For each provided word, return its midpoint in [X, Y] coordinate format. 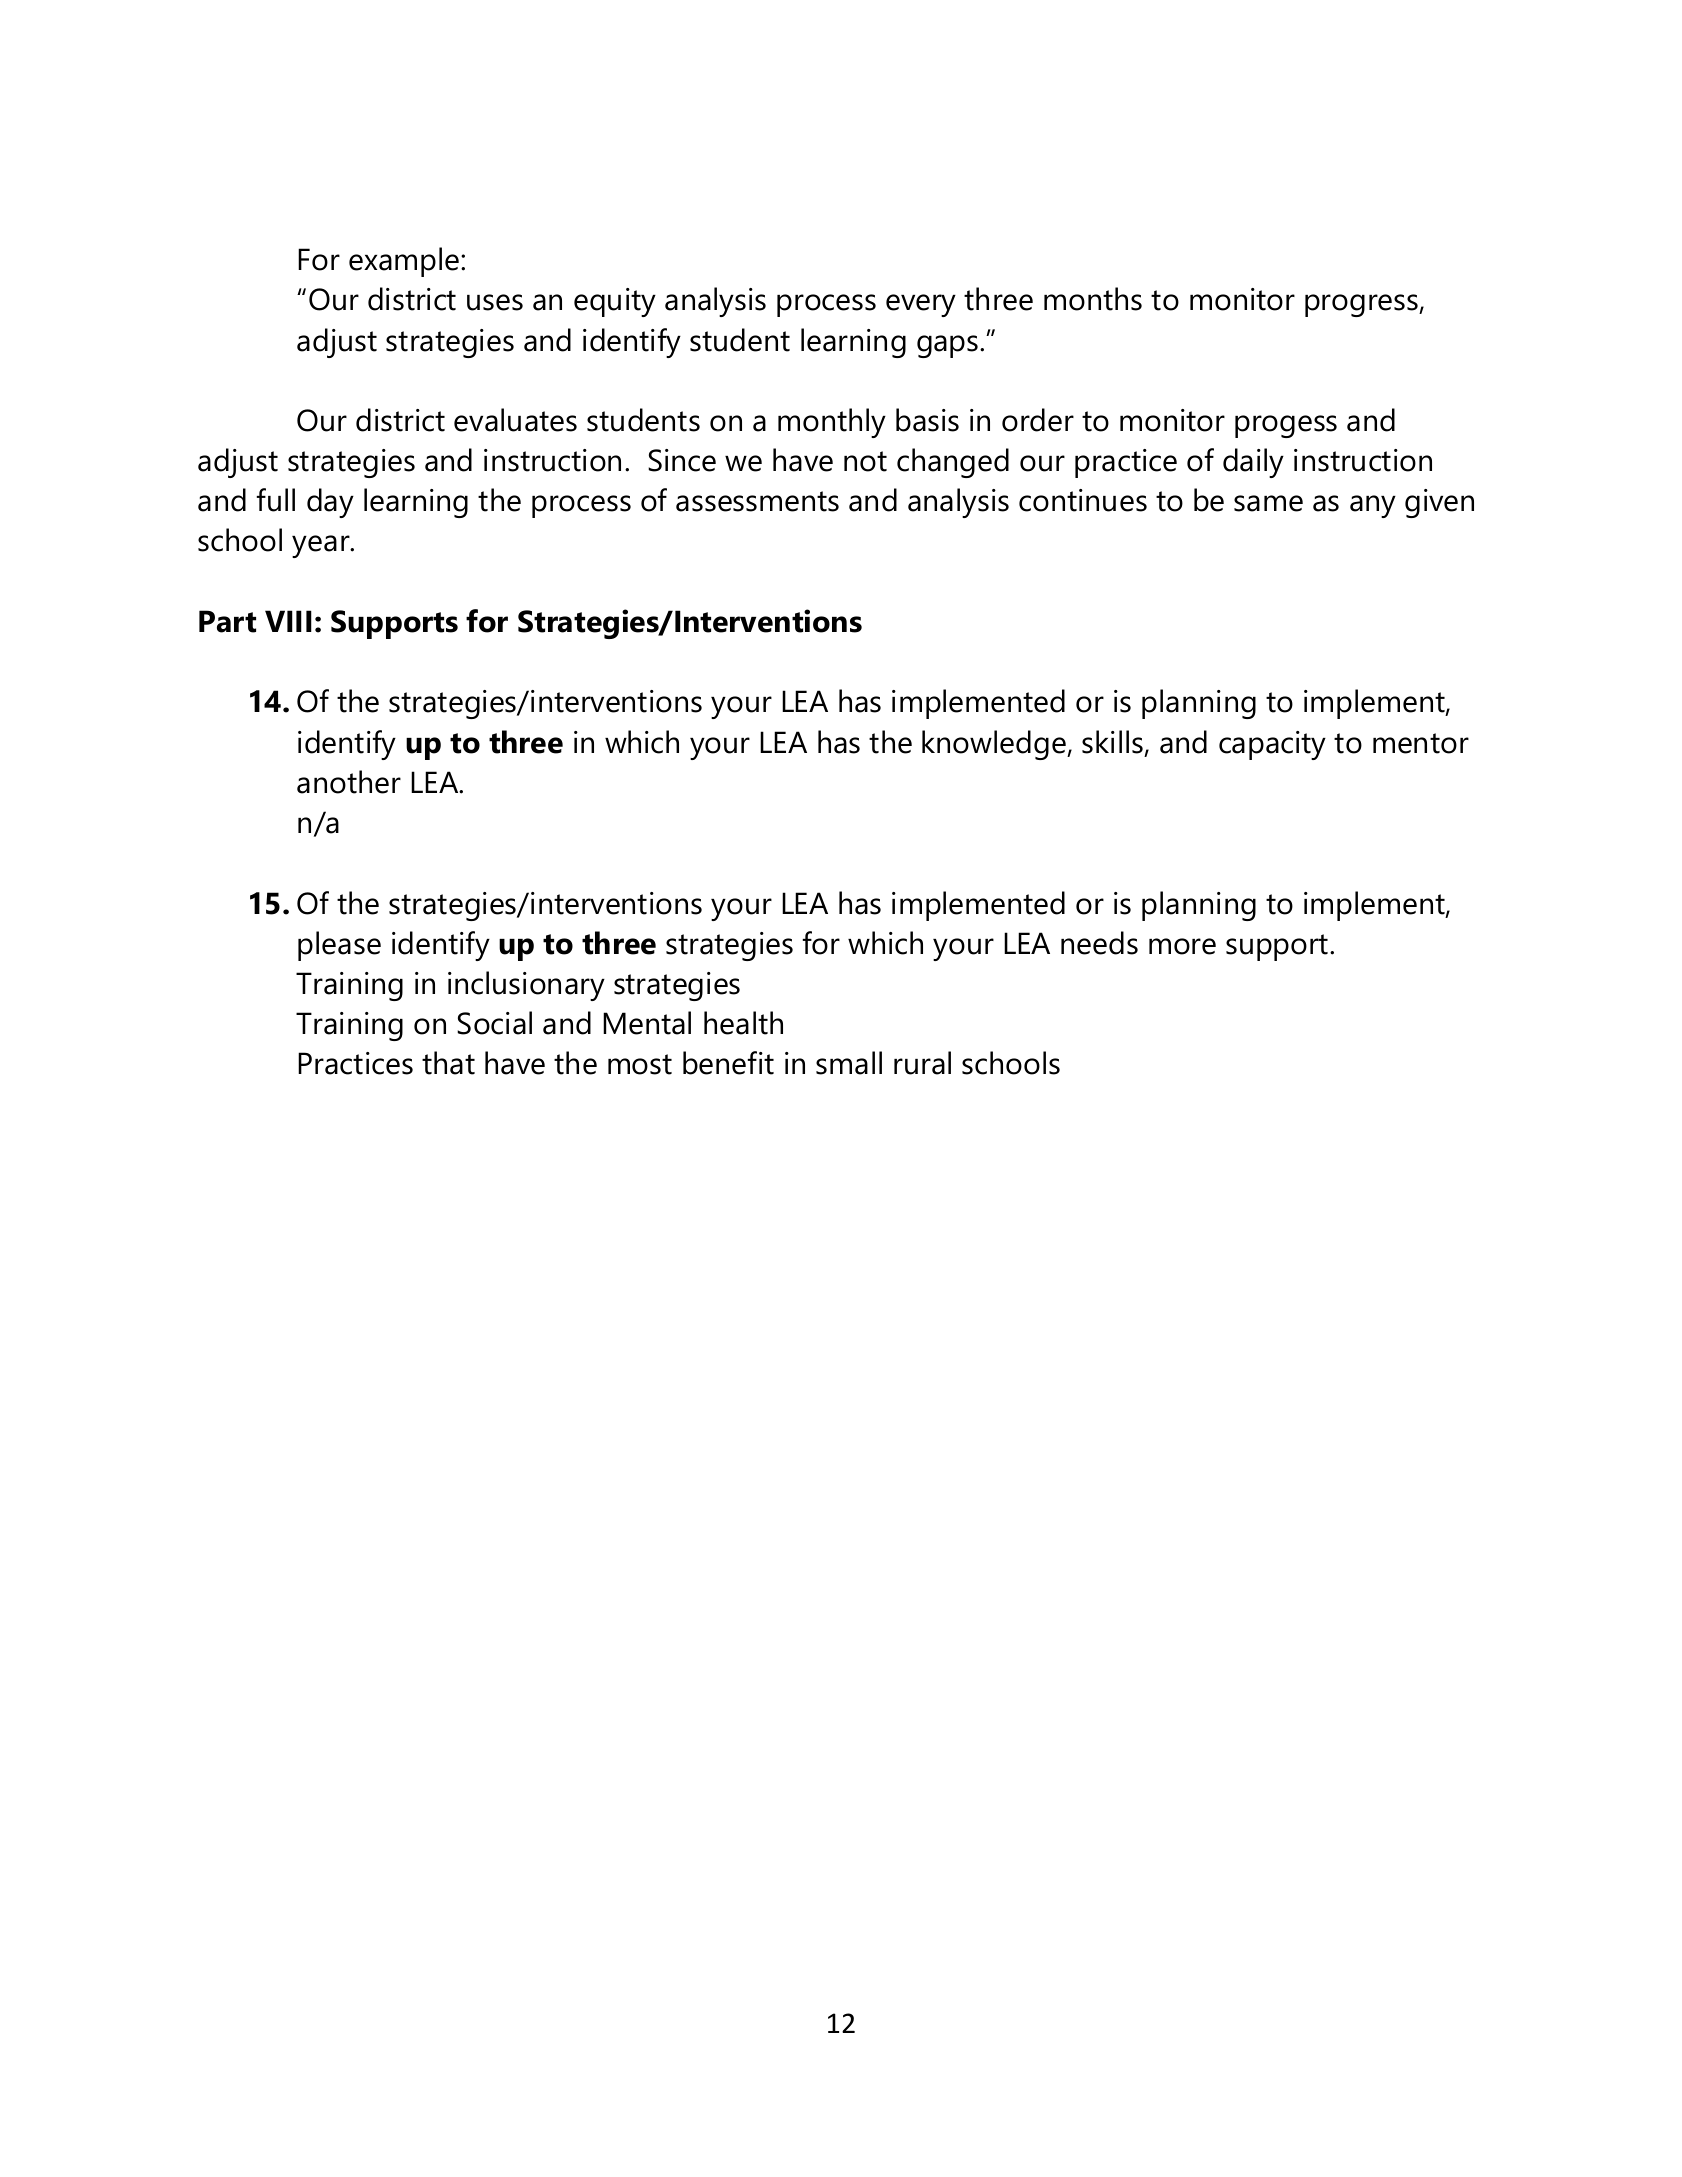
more [1182, 946]
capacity [1272, 745]
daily [1253, 463]
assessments [757, 501]
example [405, 262]
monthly [832, 423]
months [1093, 299]
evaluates [515, 420]
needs [1099, 943]
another [349, 782]
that [448, 1063]
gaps [949, 346]
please [339, 946]
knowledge [995, 745]
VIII [288, 621]
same [1268, 503]
